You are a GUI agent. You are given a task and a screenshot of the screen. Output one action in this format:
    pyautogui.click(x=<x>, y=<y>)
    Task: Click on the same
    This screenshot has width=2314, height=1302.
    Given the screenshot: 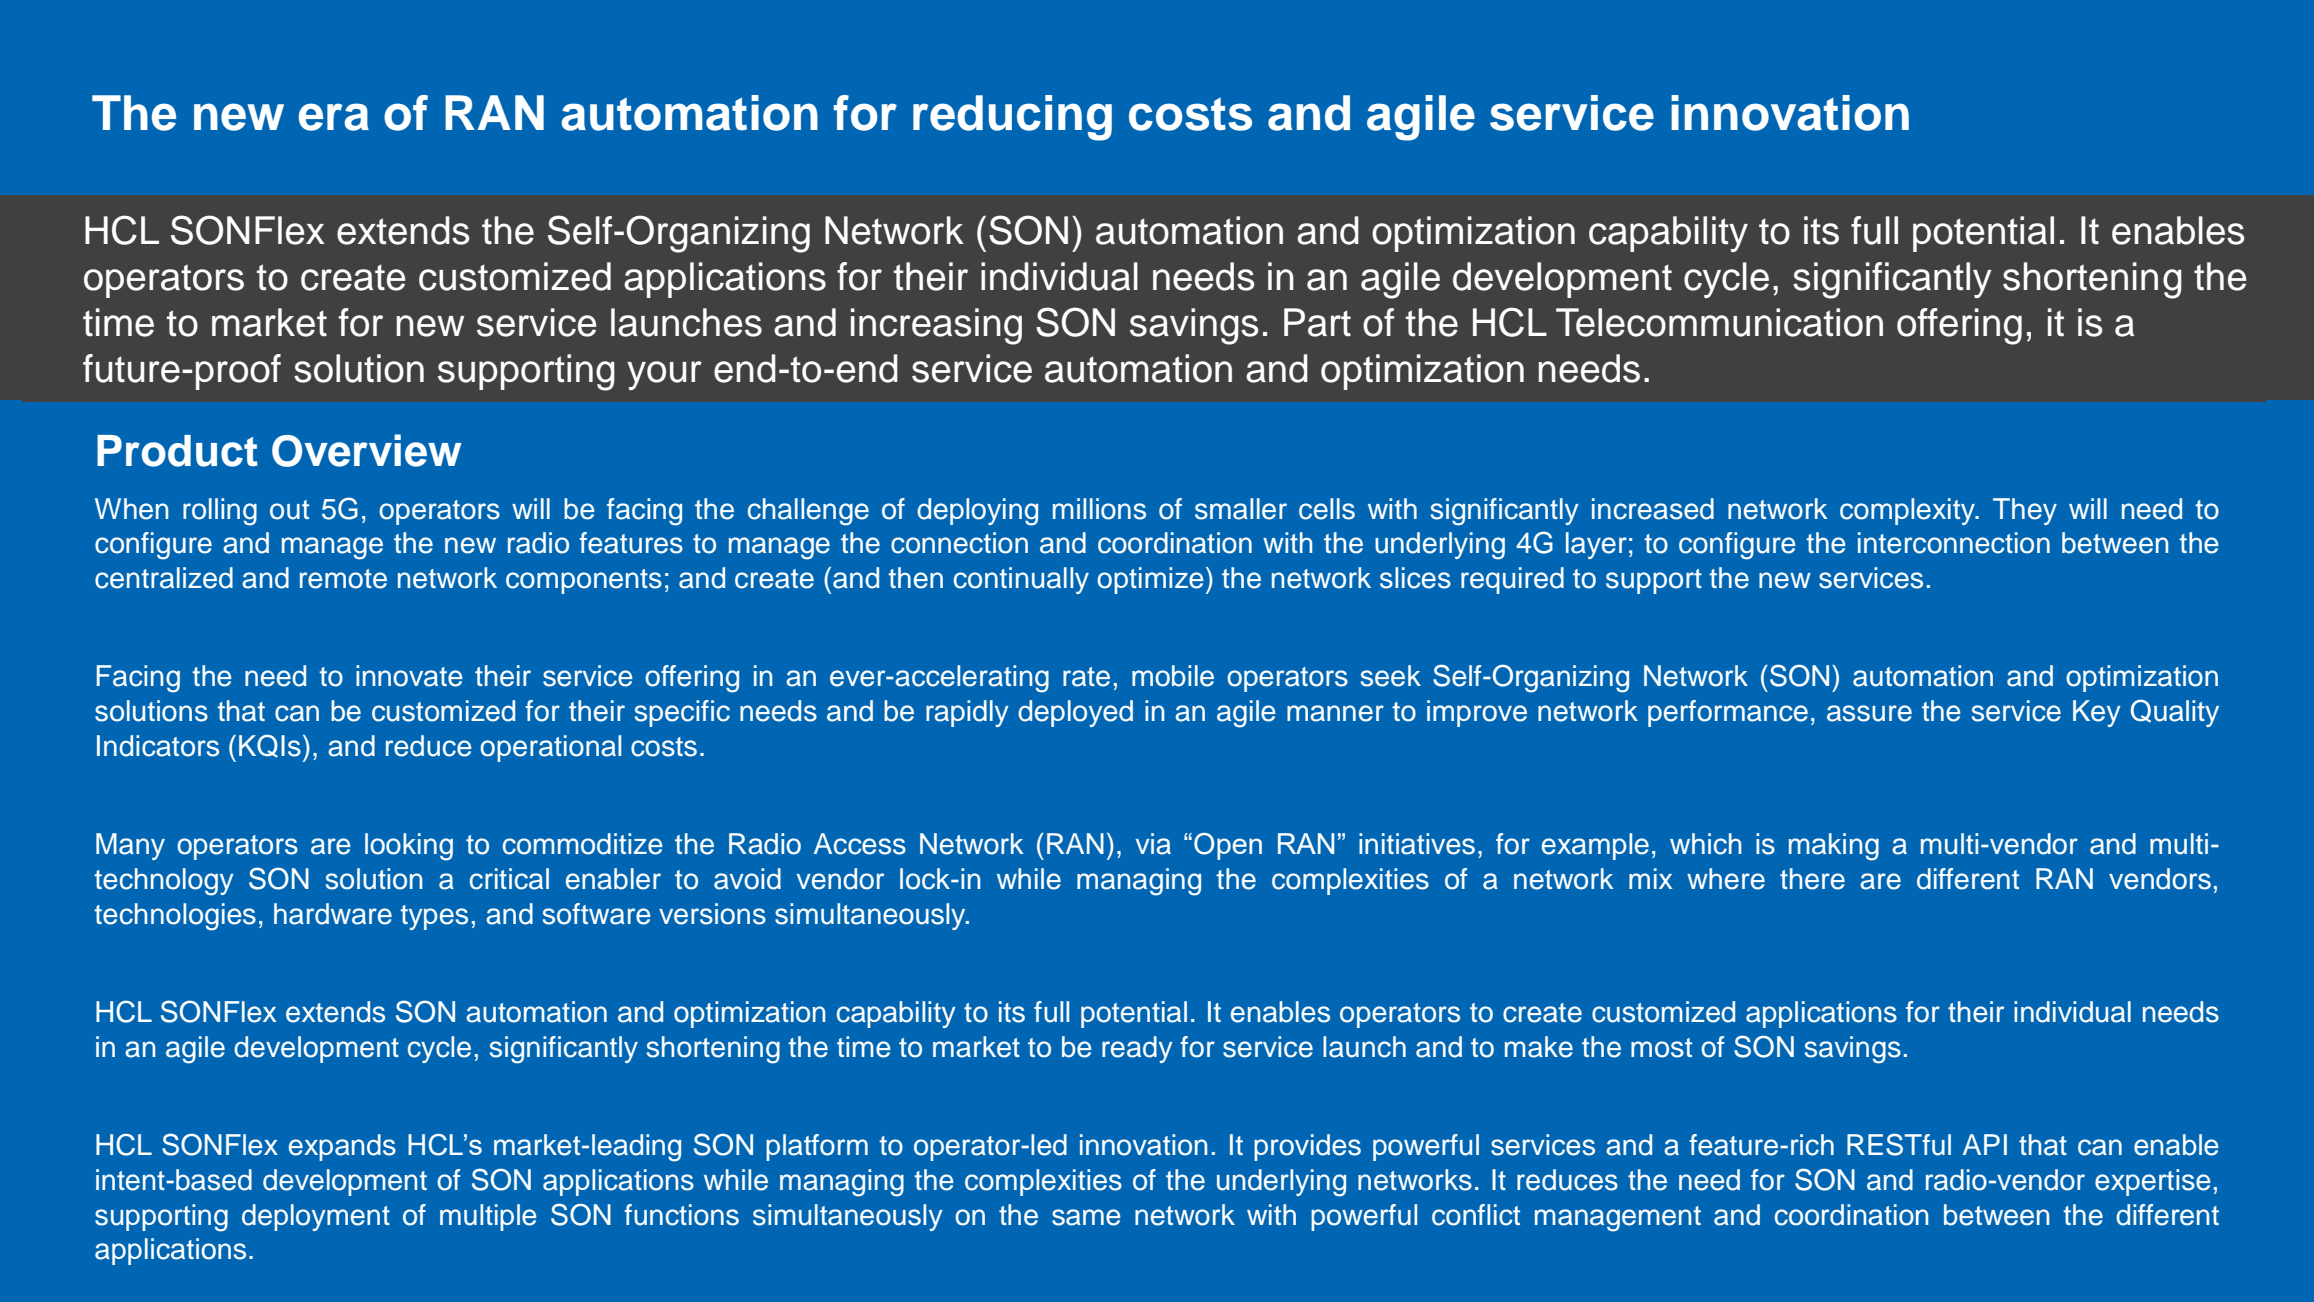 What is the action you would take?
    pyautogui.click(x=1086, y=1217)
